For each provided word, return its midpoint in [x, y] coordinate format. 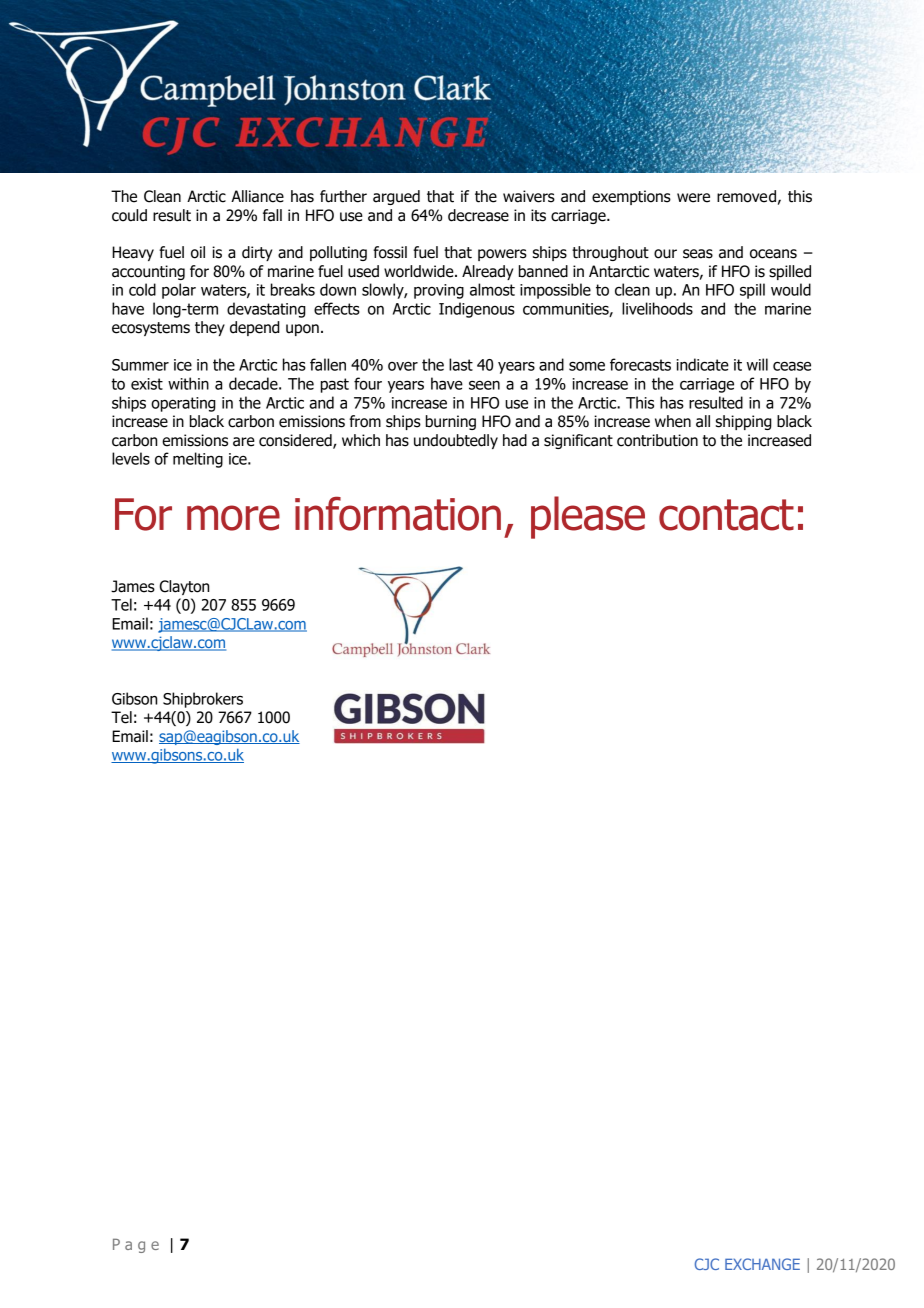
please [588, 517]
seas [698, 254]
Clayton [184, 587]
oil [198, 252]
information [398, 513]
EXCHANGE [762, 1264]
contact [726, 515]
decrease [478, 215]
